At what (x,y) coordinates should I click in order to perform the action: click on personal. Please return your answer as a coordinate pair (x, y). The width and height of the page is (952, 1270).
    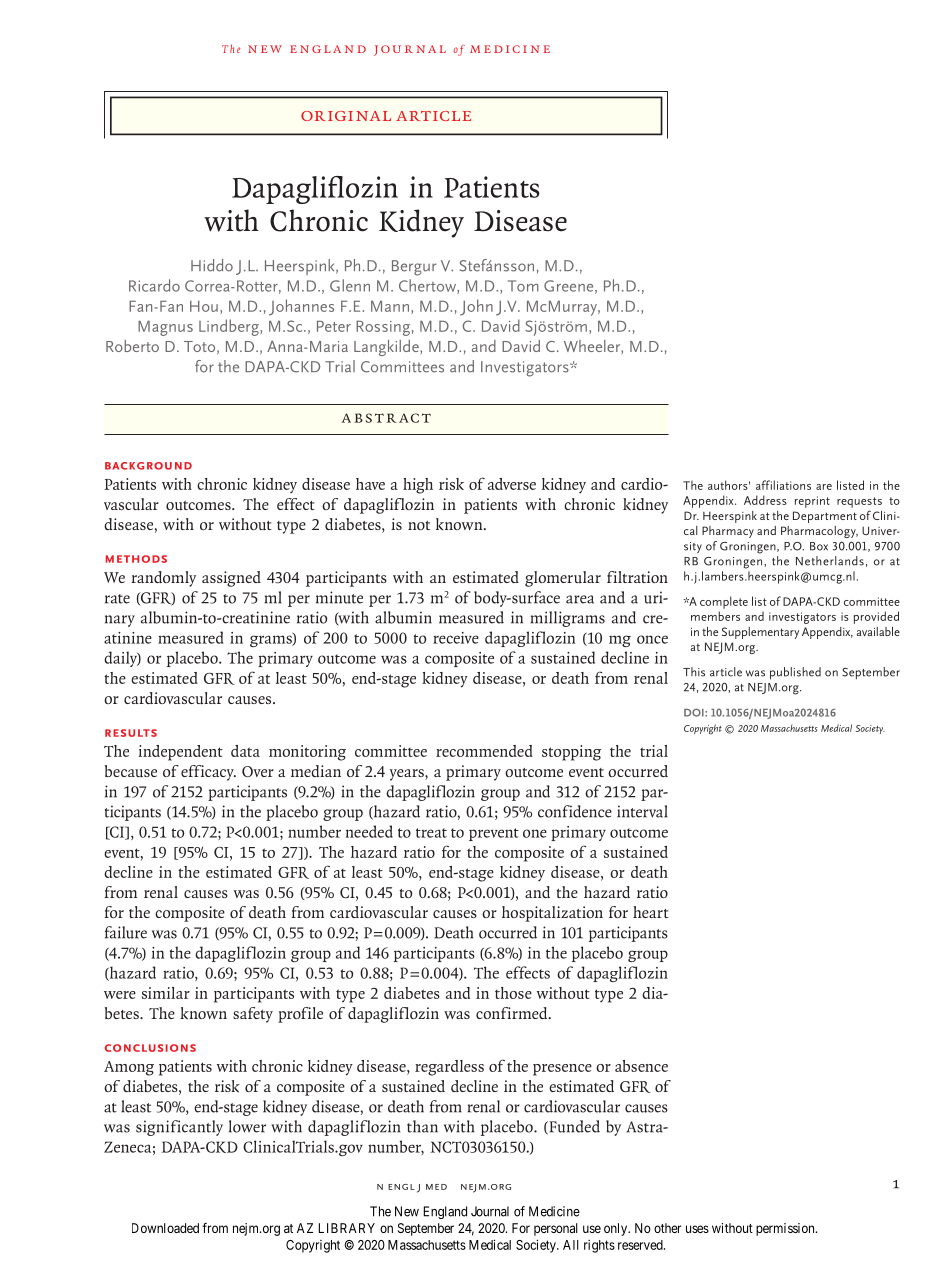
    Looking at the image, I should click on (556, 1229).
